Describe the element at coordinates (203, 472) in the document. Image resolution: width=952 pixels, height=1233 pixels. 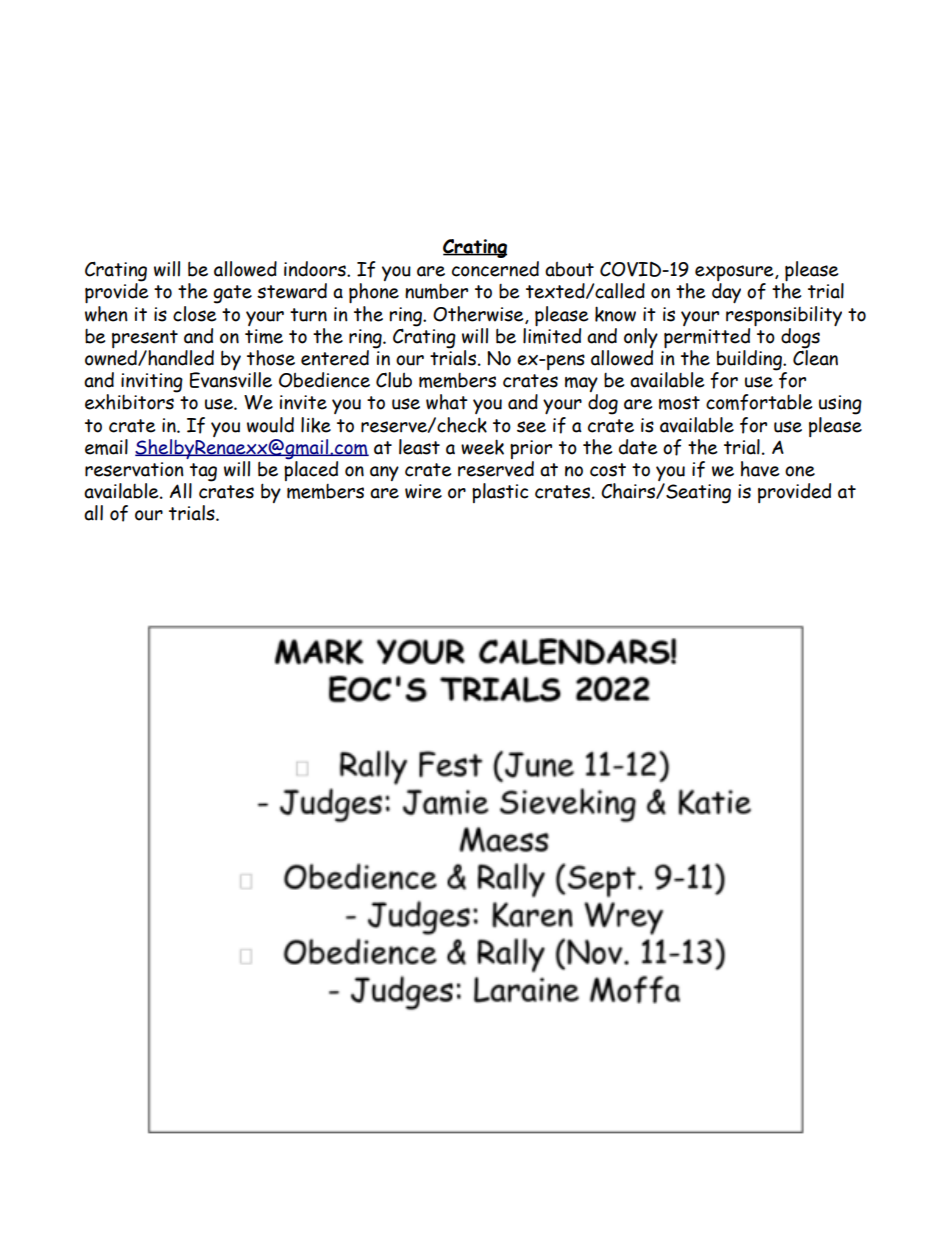
I see `tag` at that location.
